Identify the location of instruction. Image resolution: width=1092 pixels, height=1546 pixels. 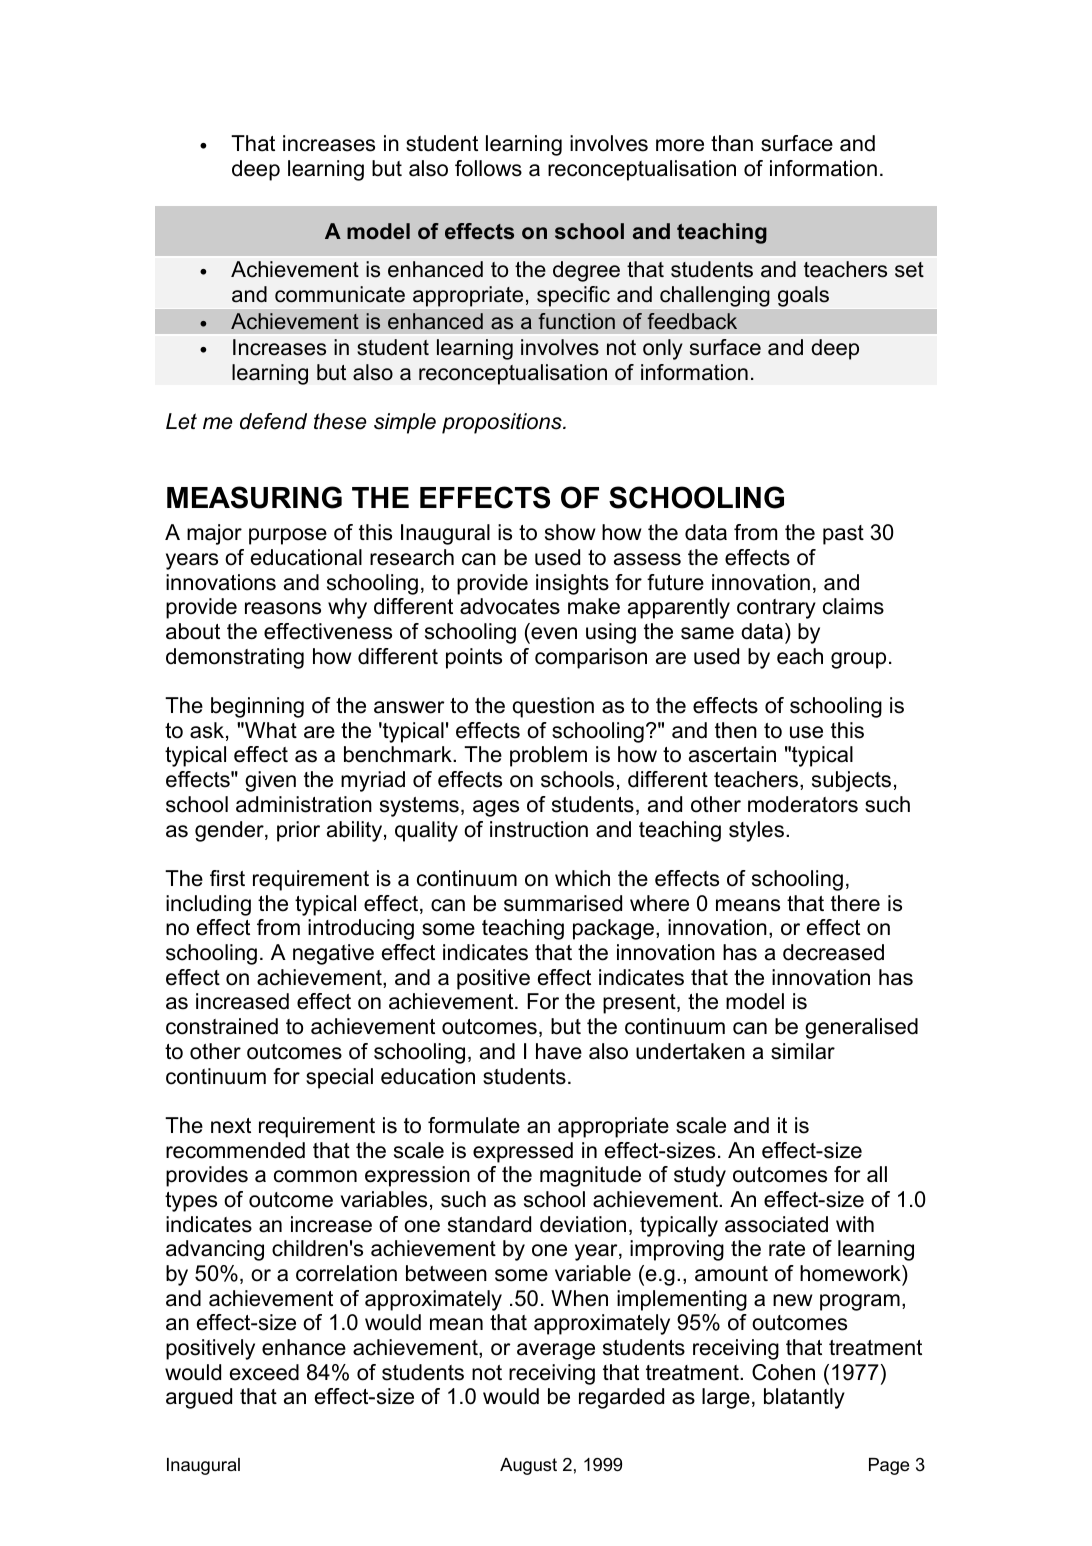
(539, 829).
